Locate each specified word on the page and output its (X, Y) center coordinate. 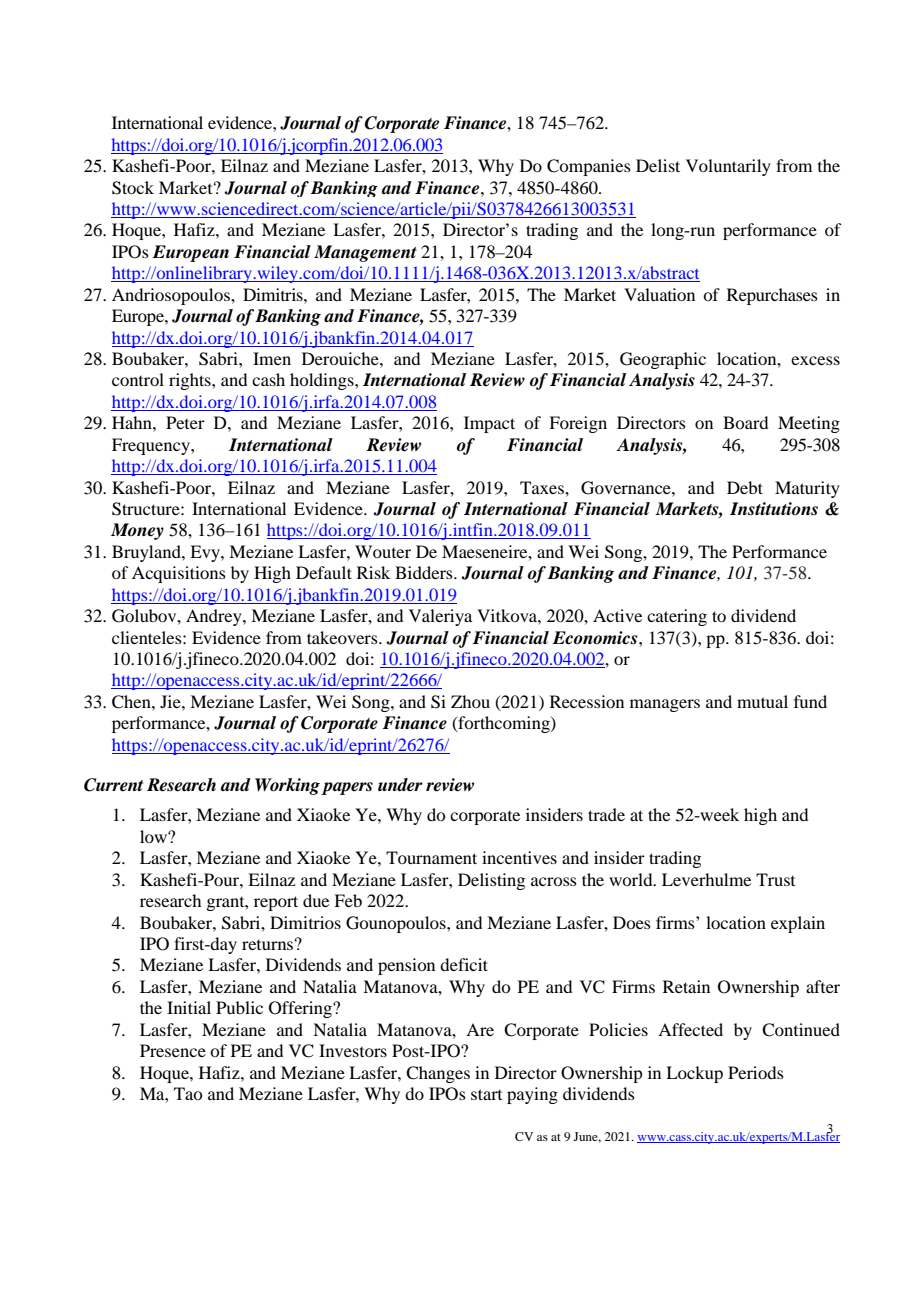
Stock (133, 188)
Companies (589, 167)
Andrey (215, 617)
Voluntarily (728, 167)
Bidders (425, 572)
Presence (173, 1050)
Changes (438, 1074)
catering (677, 617)
